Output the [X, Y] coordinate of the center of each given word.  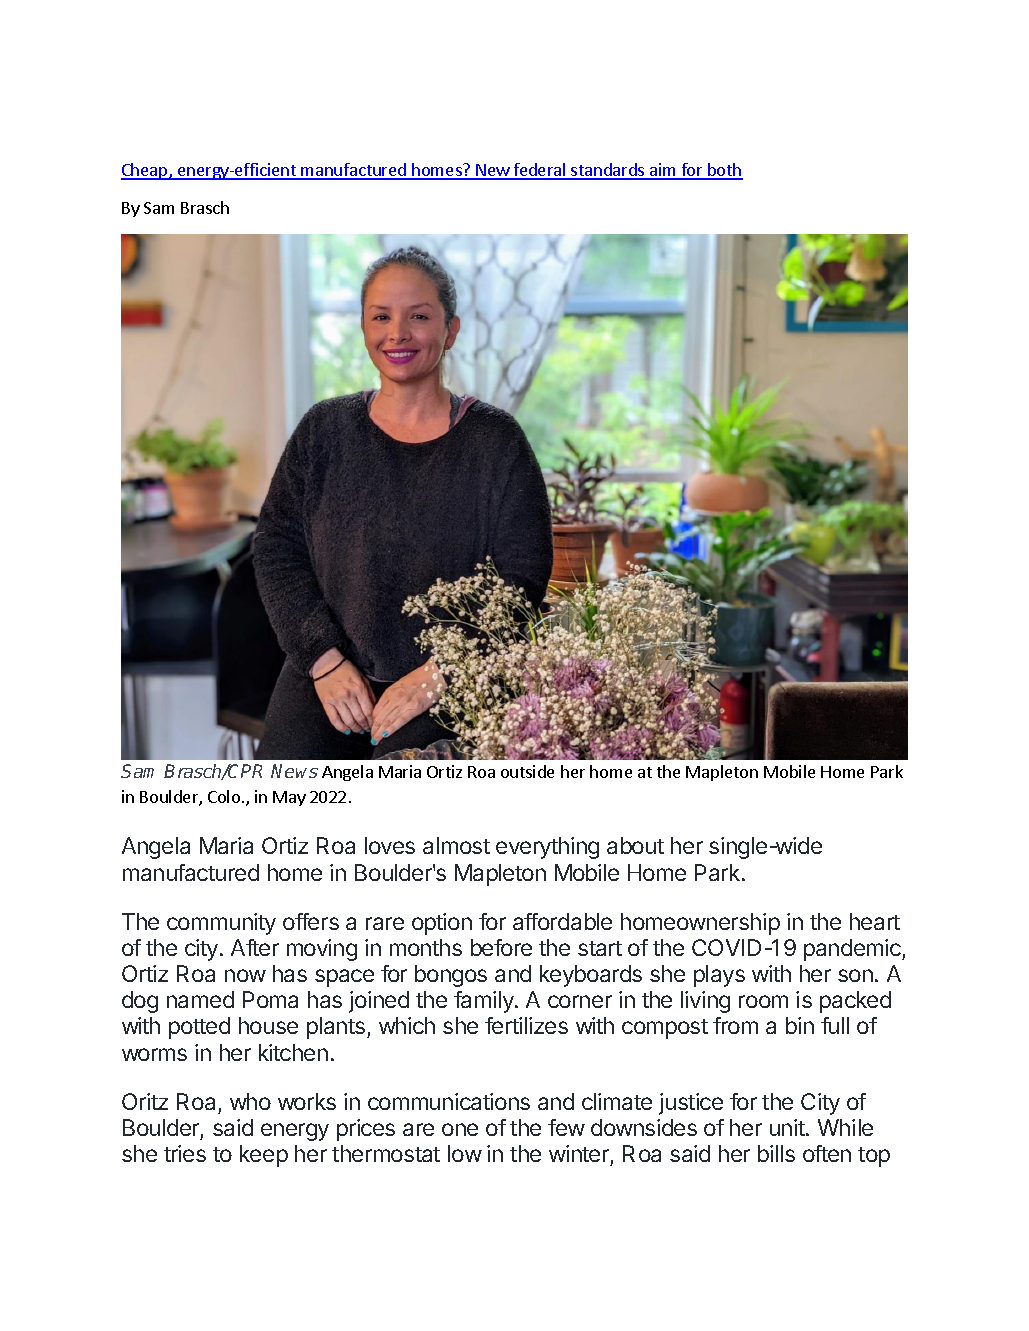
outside [527, 771]
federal [540, 171]
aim [663, 171]
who [250, 1101]
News [294, 771]
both [724, 171]
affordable [562, 921]
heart [875, 921]
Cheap [145, 171]
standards [608, 171]
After [255, 947]
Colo [224, 796]
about [635, 845]
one [460, 1129]
